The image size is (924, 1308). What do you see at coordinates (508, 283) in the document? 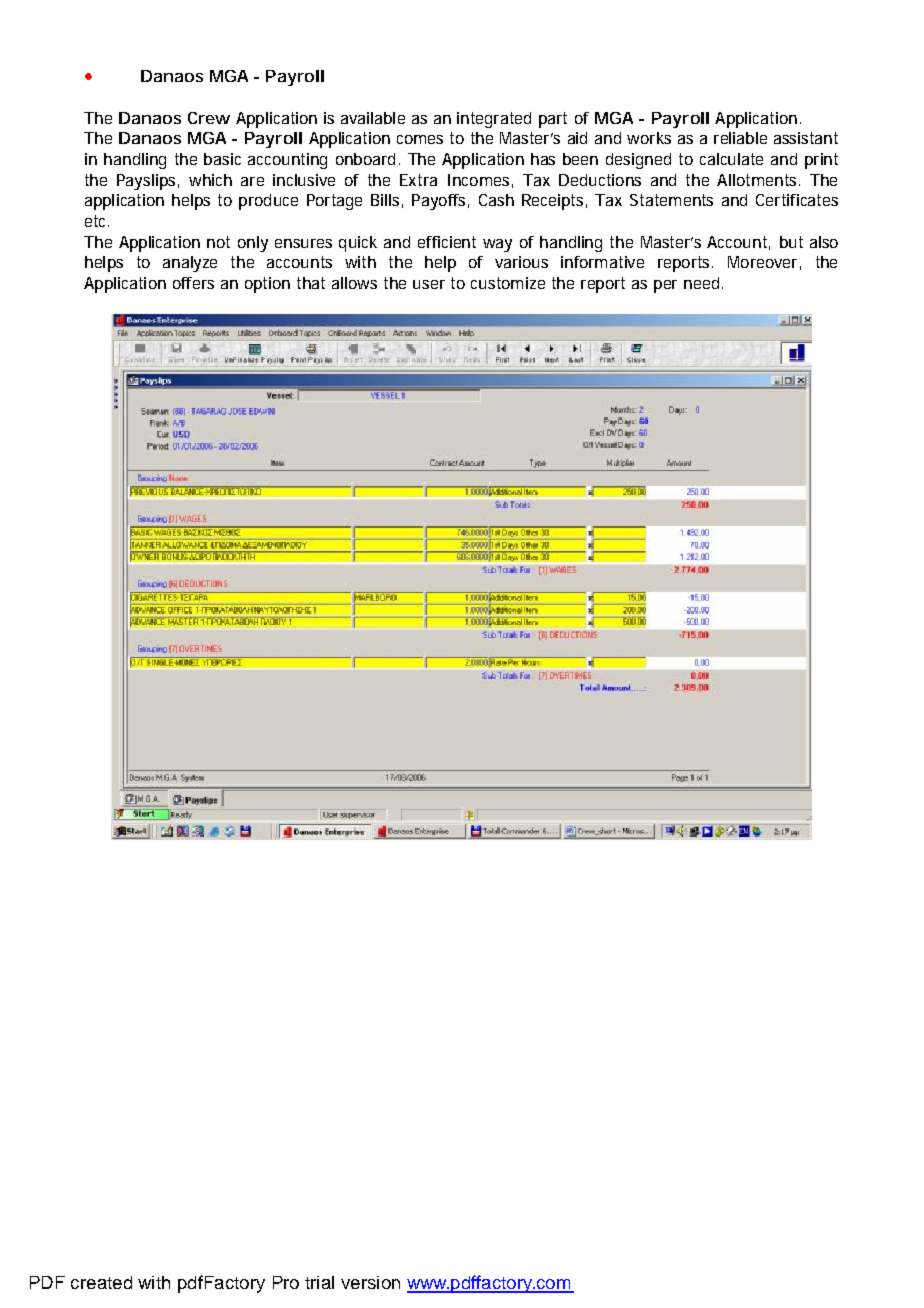
I see `customize` at bounding box center [508, 283].
